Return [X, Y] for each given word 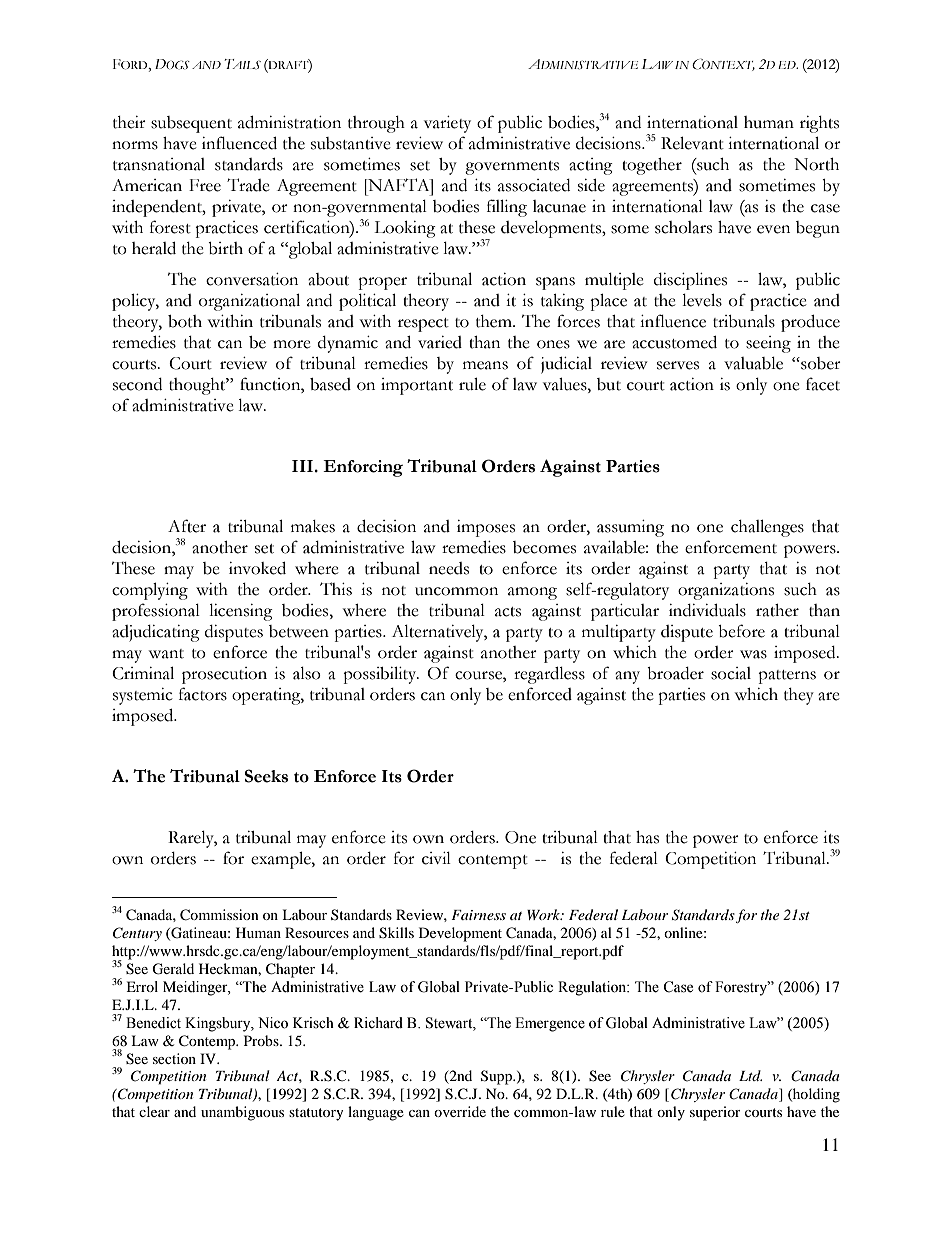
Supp [497, 1077]
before [741, 631]
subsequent [191, 124]
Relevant [692, 143]
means [485, 365]
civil [436, 858]
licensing [241, 612]
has [647, 837]
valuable [753, 363]
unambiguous [242, 1113]
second [137, 384]
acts [508, 612]
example [282, 860]
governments [512, 168]
